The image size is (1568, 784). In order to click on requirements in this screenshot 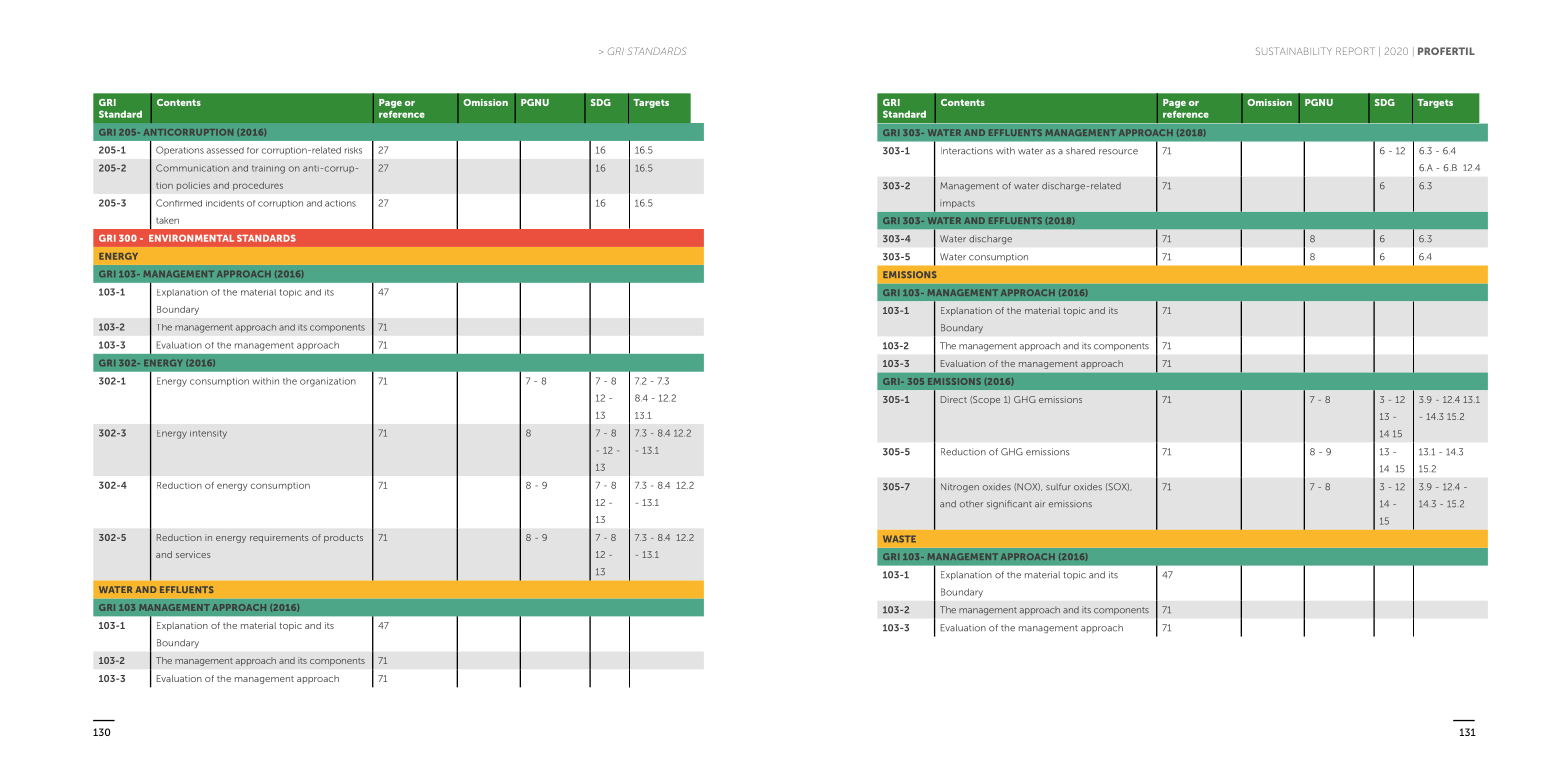, I will do `click(279, 538)`.
